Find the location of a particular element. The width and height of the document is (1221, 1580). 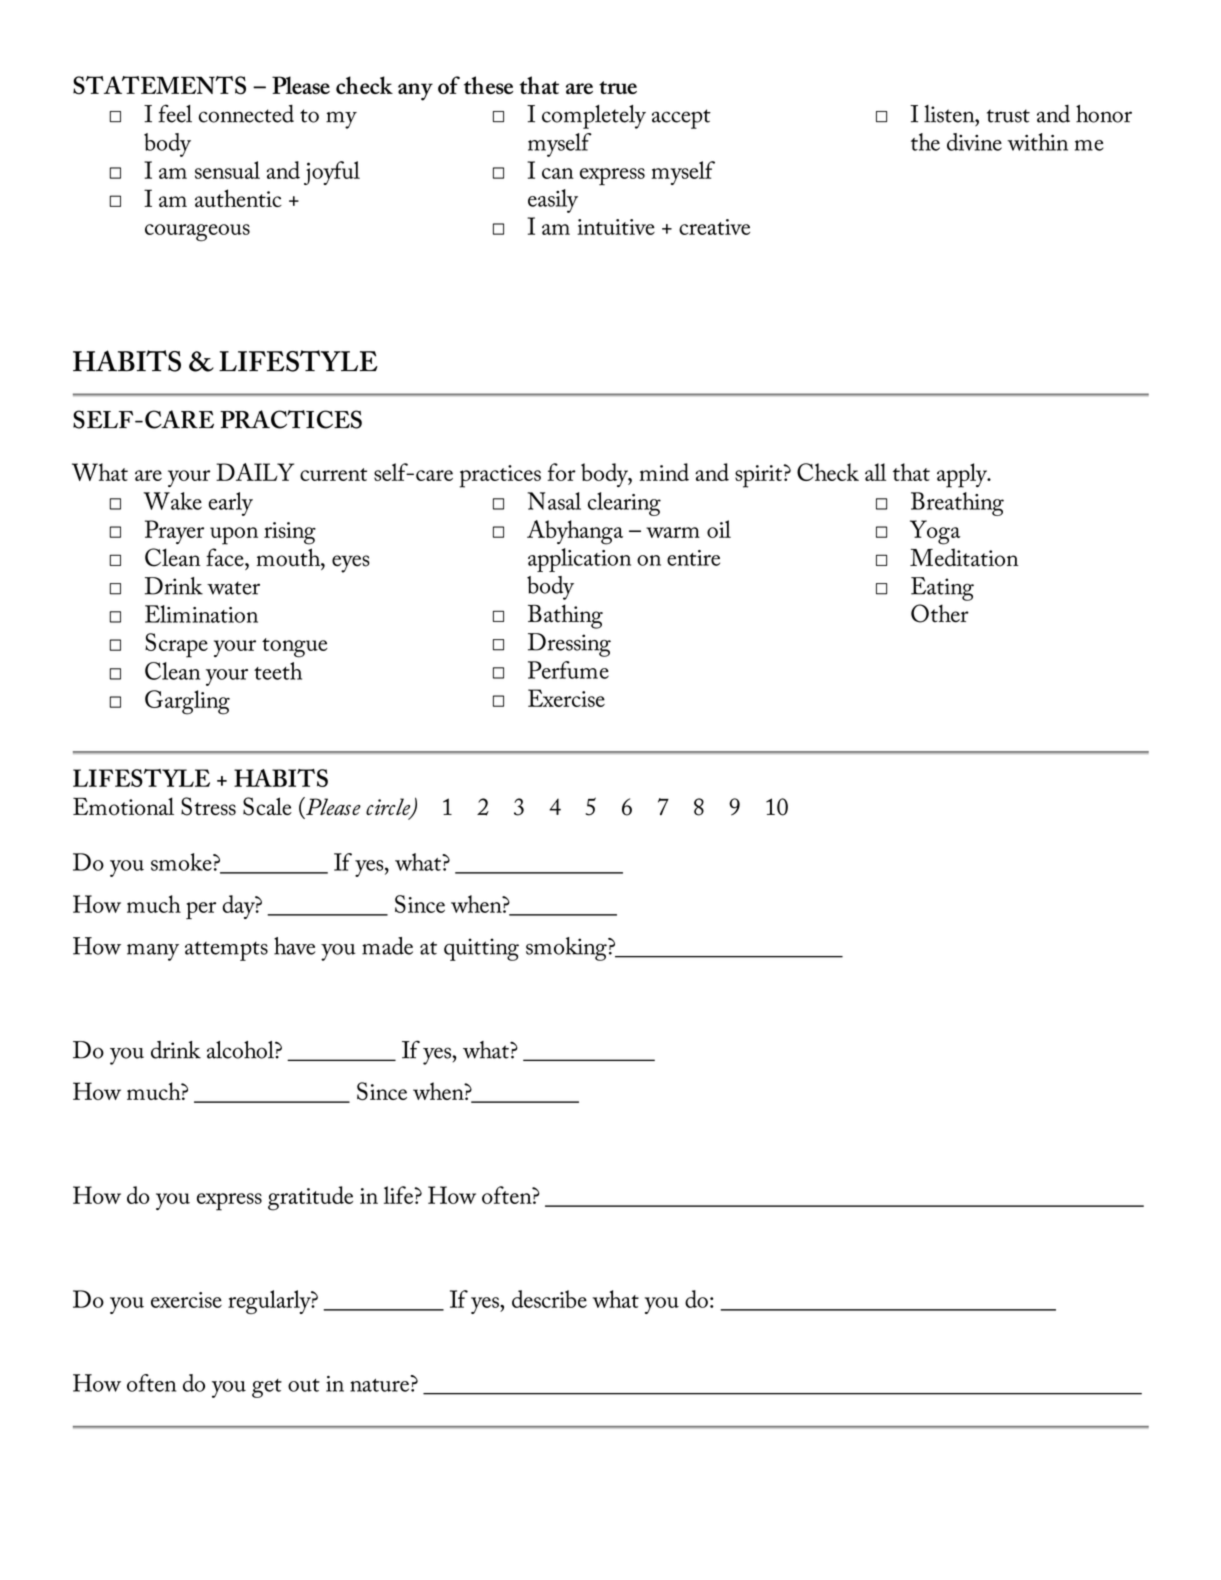

attempts is located at coordinates (226, 951).
